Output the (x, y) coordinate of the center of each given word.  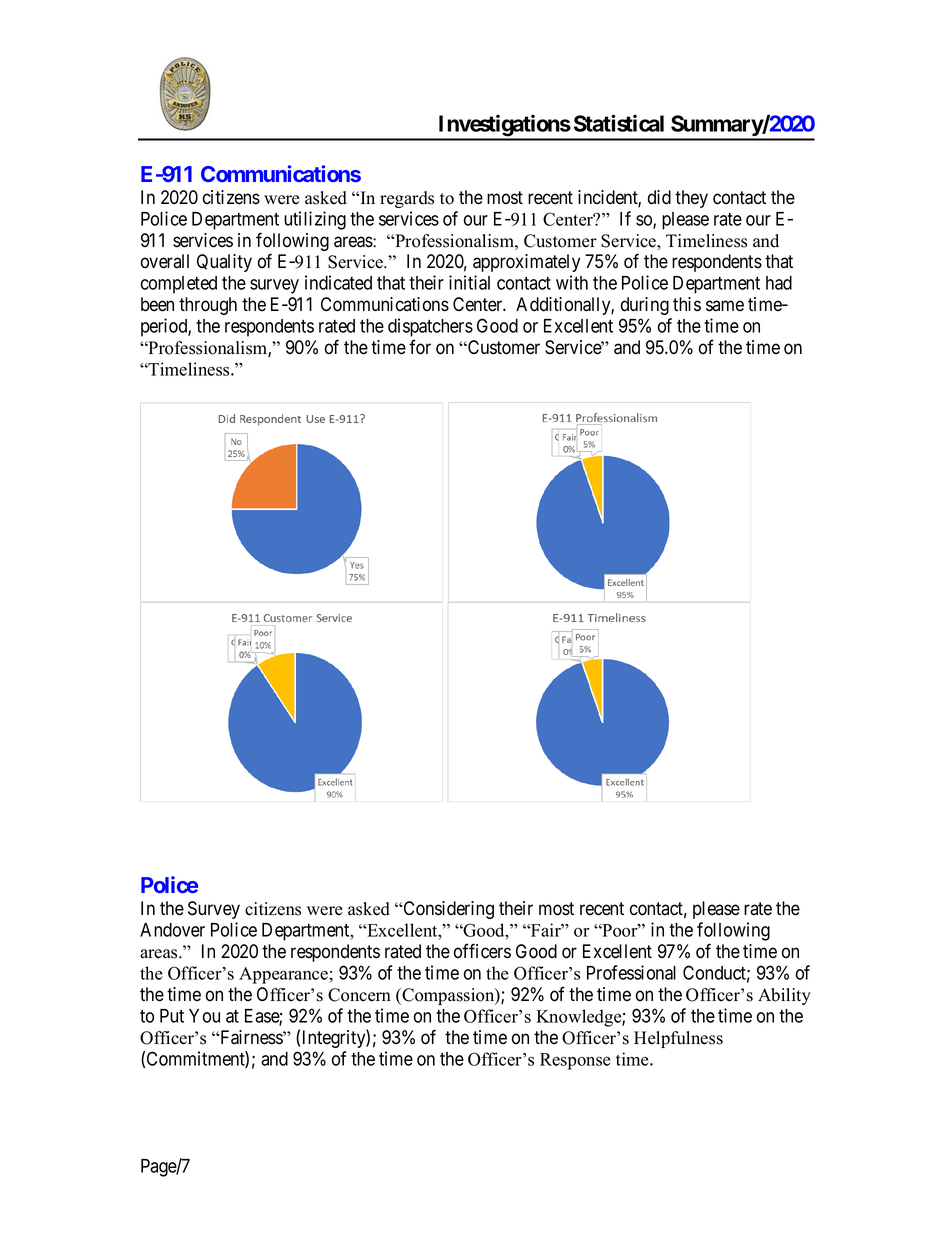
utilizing (315, 220)
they (691, 199)
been (157, 304)
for (420, 347)
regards (407, 199)
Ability (784, 996)
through (208, 306)
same (725, 306)
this (687, 304)
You (204, 1016)
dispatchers (430, 327)
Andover (172, 930)
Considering (447, 910)
